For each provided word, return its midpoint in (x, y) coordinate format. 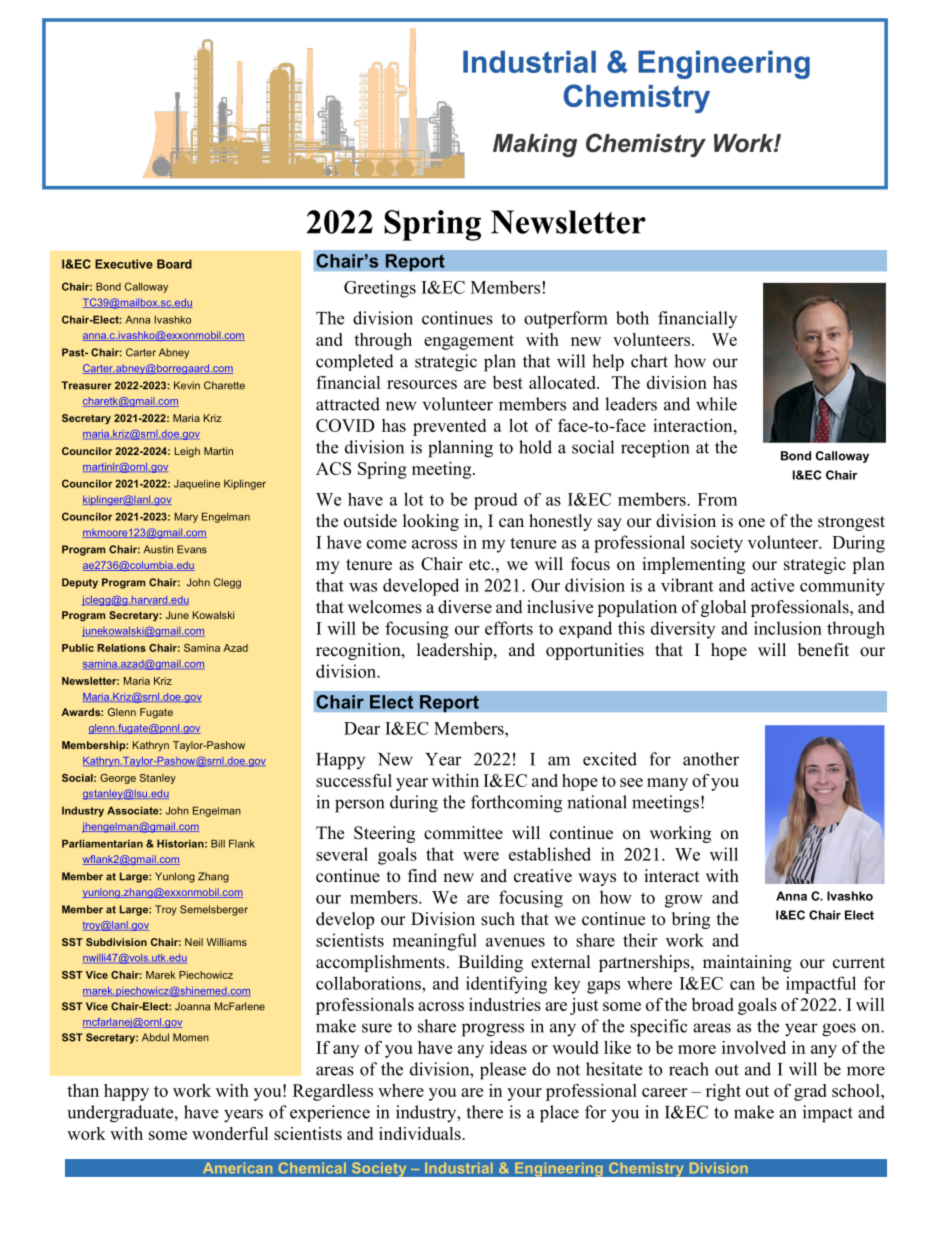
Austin (158, 549)
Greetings (380, 289)
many (667, 784)
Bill (218, 843)
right (723, 1092)
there (484, 1112)
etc (480, 565)
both (632, 318)
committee (463, 833)
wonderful (230, 1133)
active (772, 585)
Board (174, 264)
